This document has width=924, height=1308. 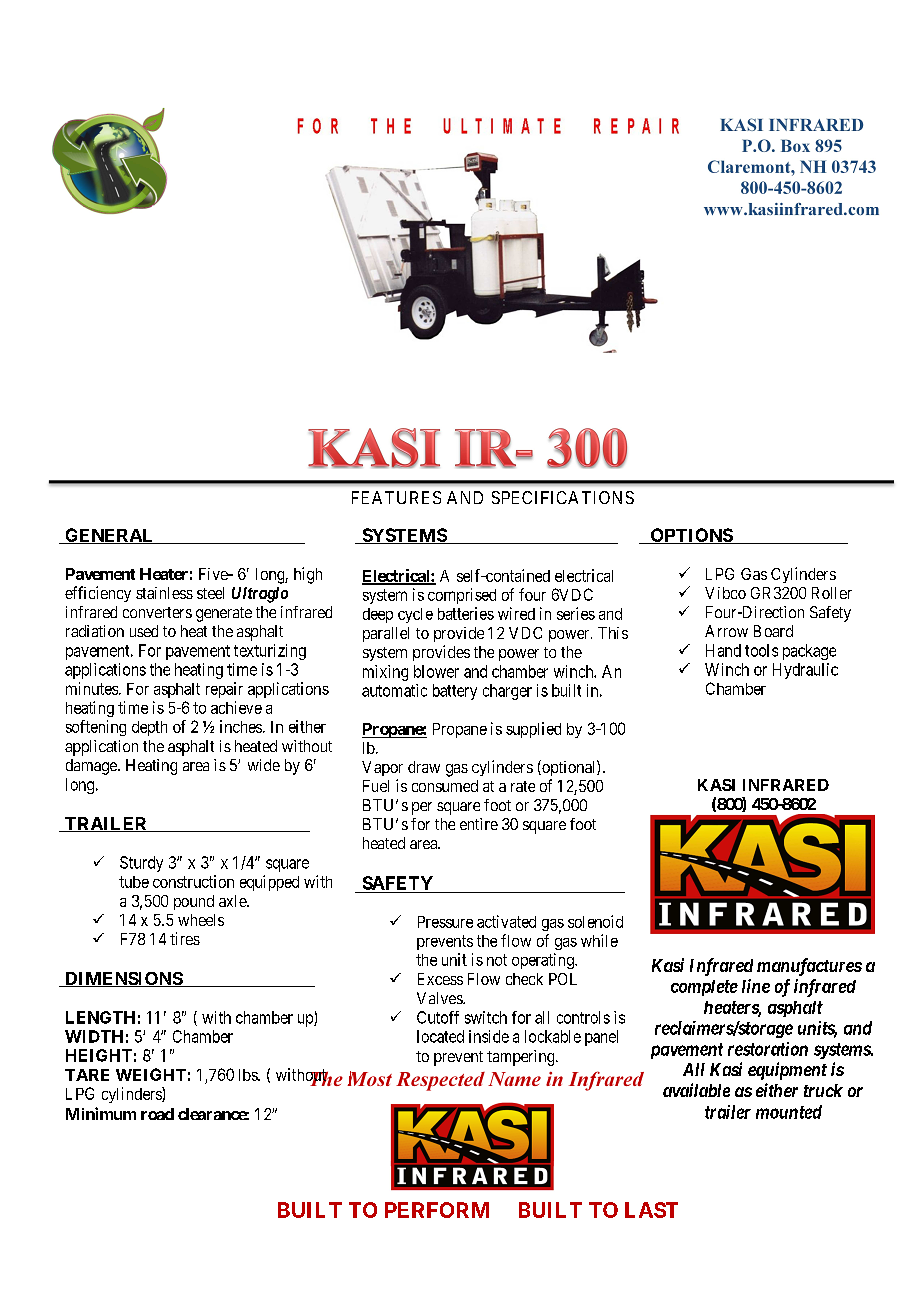 I want to click on line, so click(x=756, y=986).
